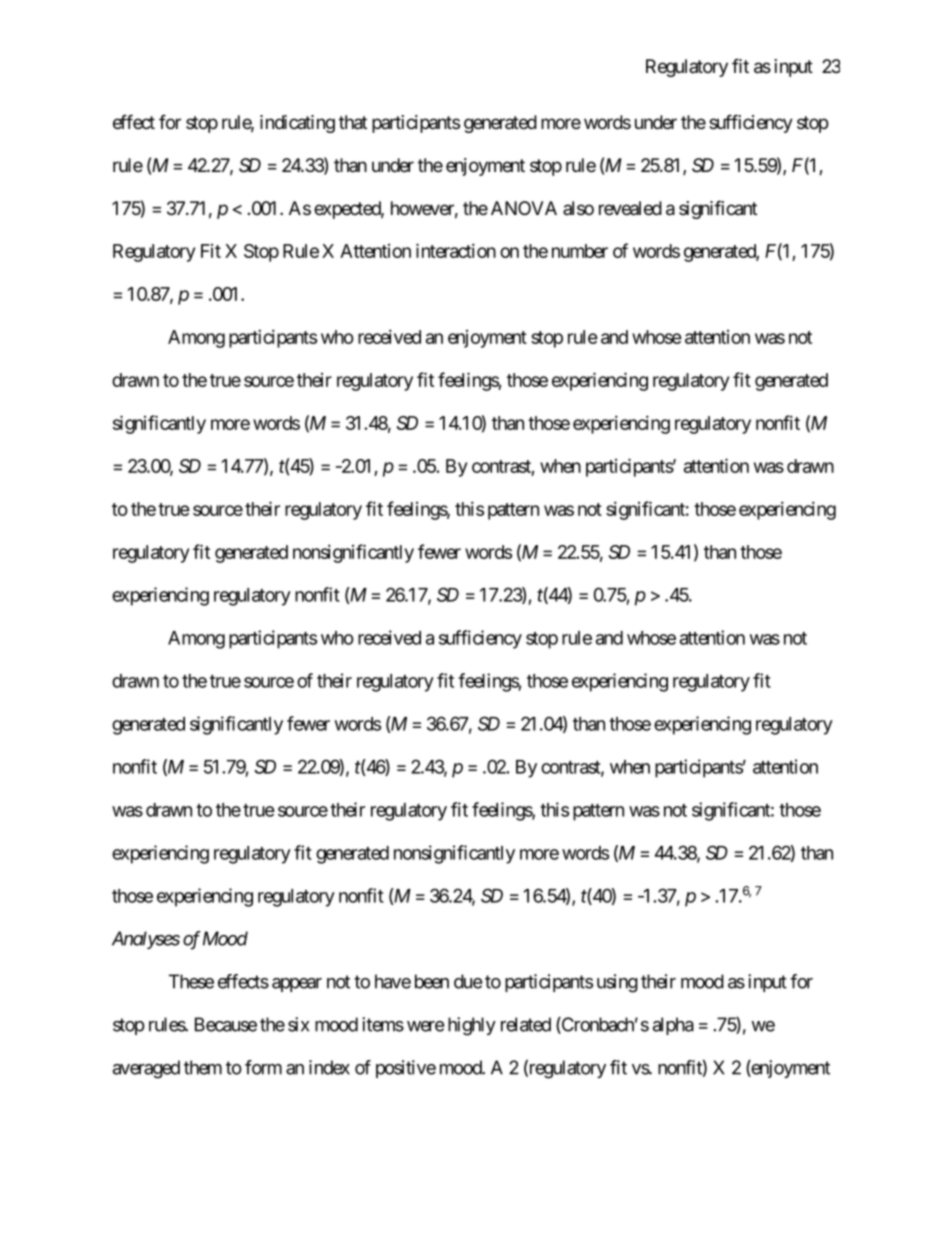 This screenshot has height=1233, width=952. Describe the element at coordinates (297, 124) in the screenshot. I see `indicating` at that location.
